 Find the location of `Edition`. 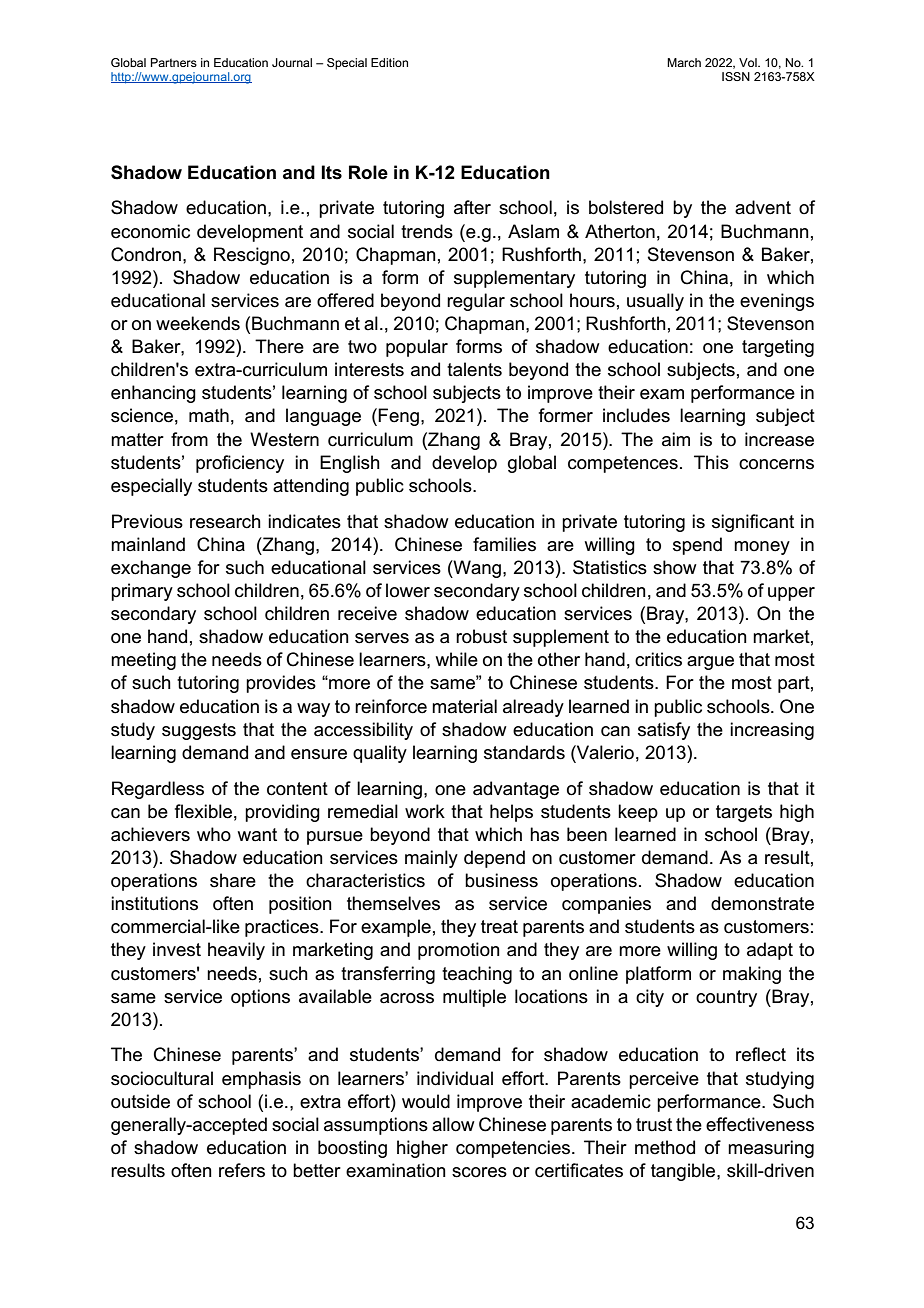

Edition is located at coordinates (389, 62).
